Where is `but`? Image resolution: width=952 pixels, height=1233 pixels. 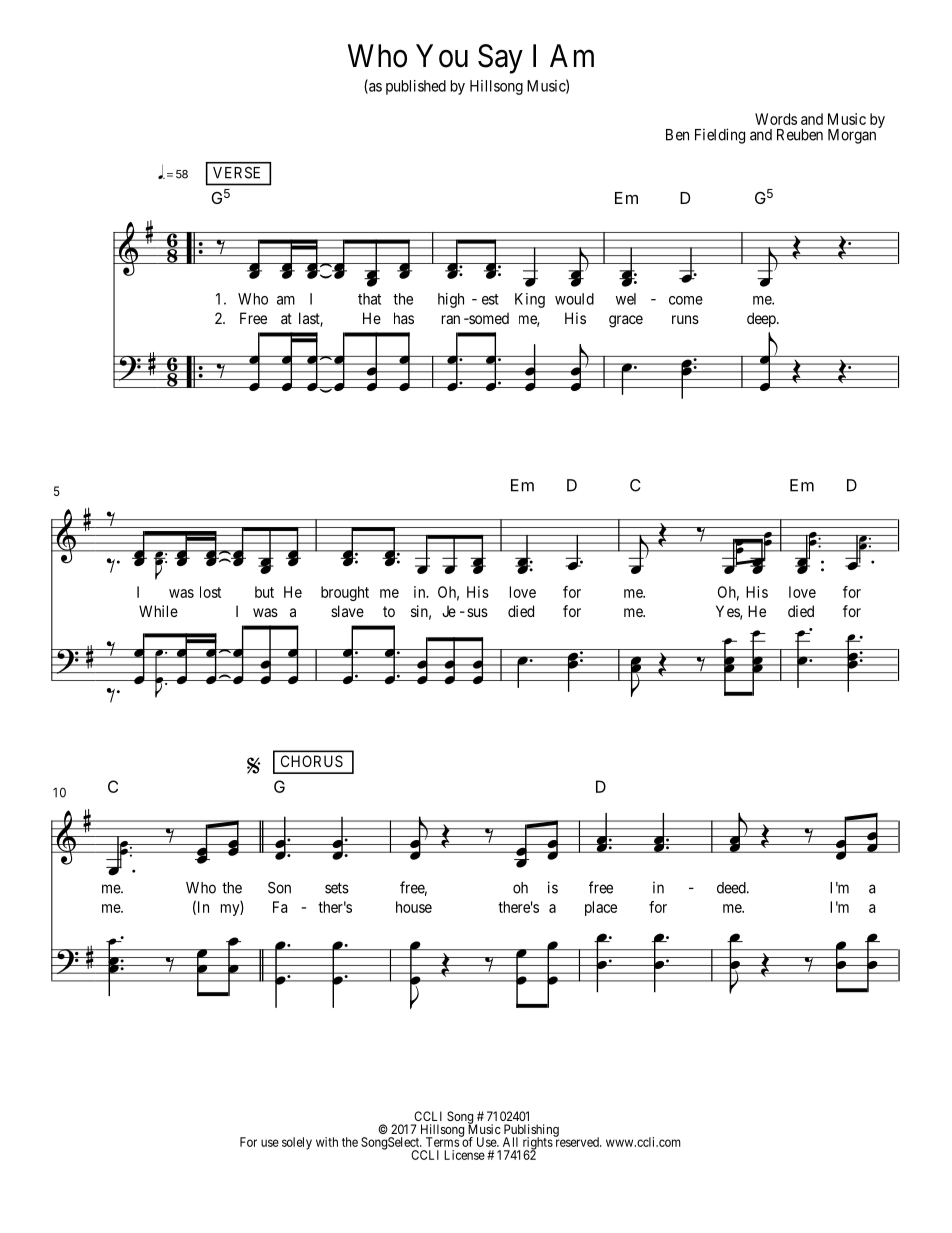 but is located at coordinates (264, 592).
